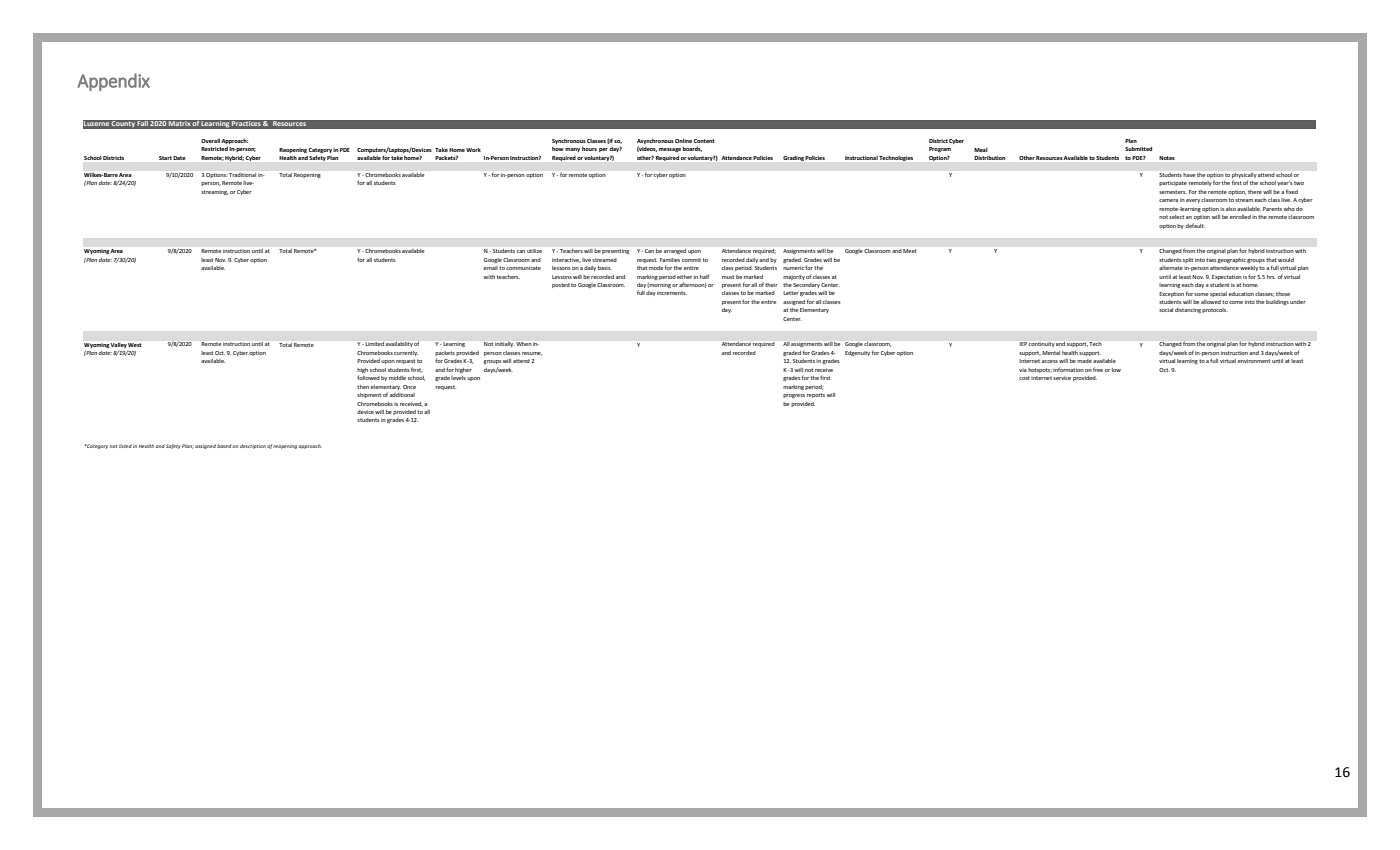  Describe the element at coordinates (253, 446) in the image. I see `description` at that location.
